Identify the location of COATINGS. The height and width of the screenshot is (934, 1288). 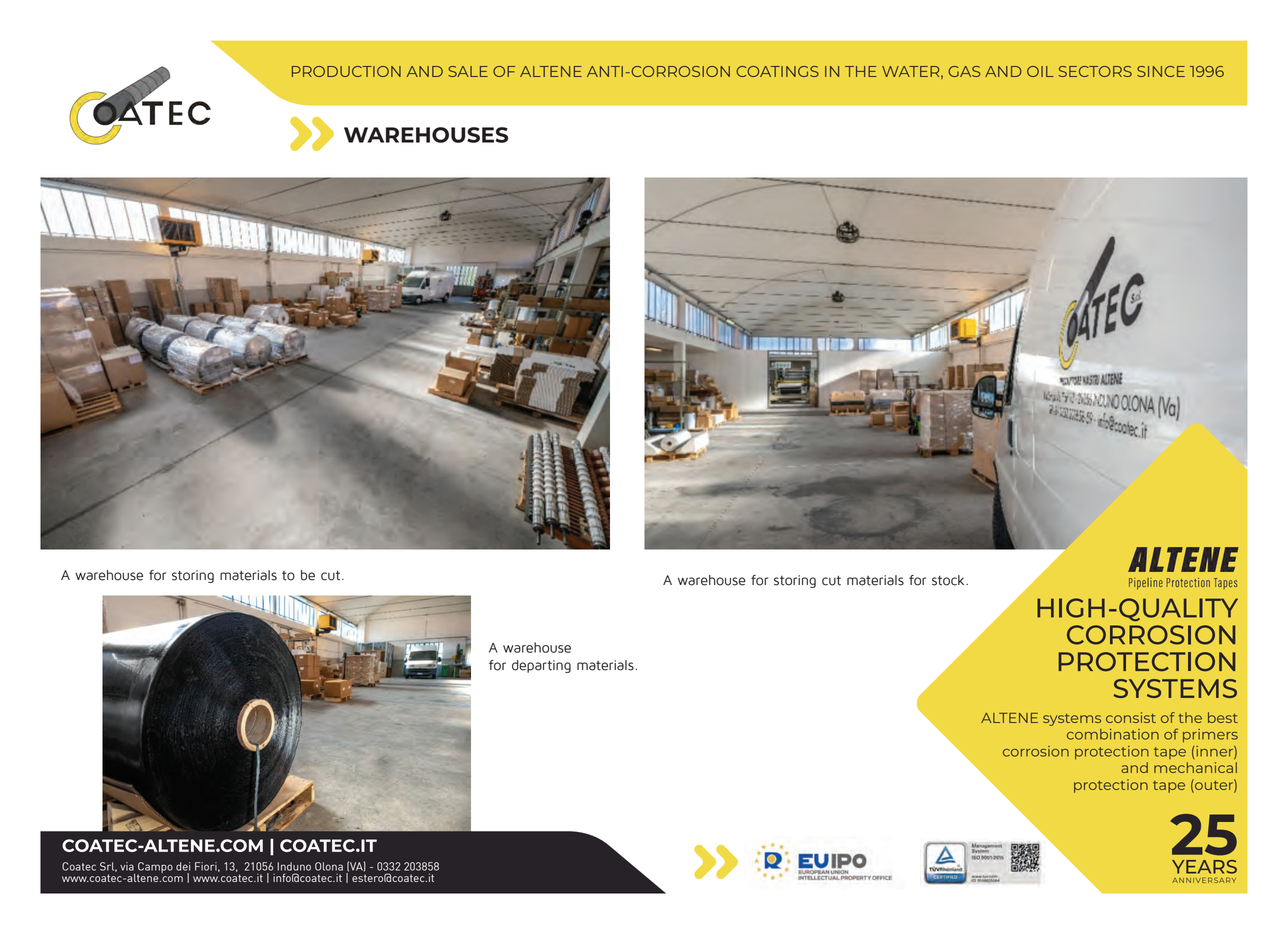
(777, 71).
